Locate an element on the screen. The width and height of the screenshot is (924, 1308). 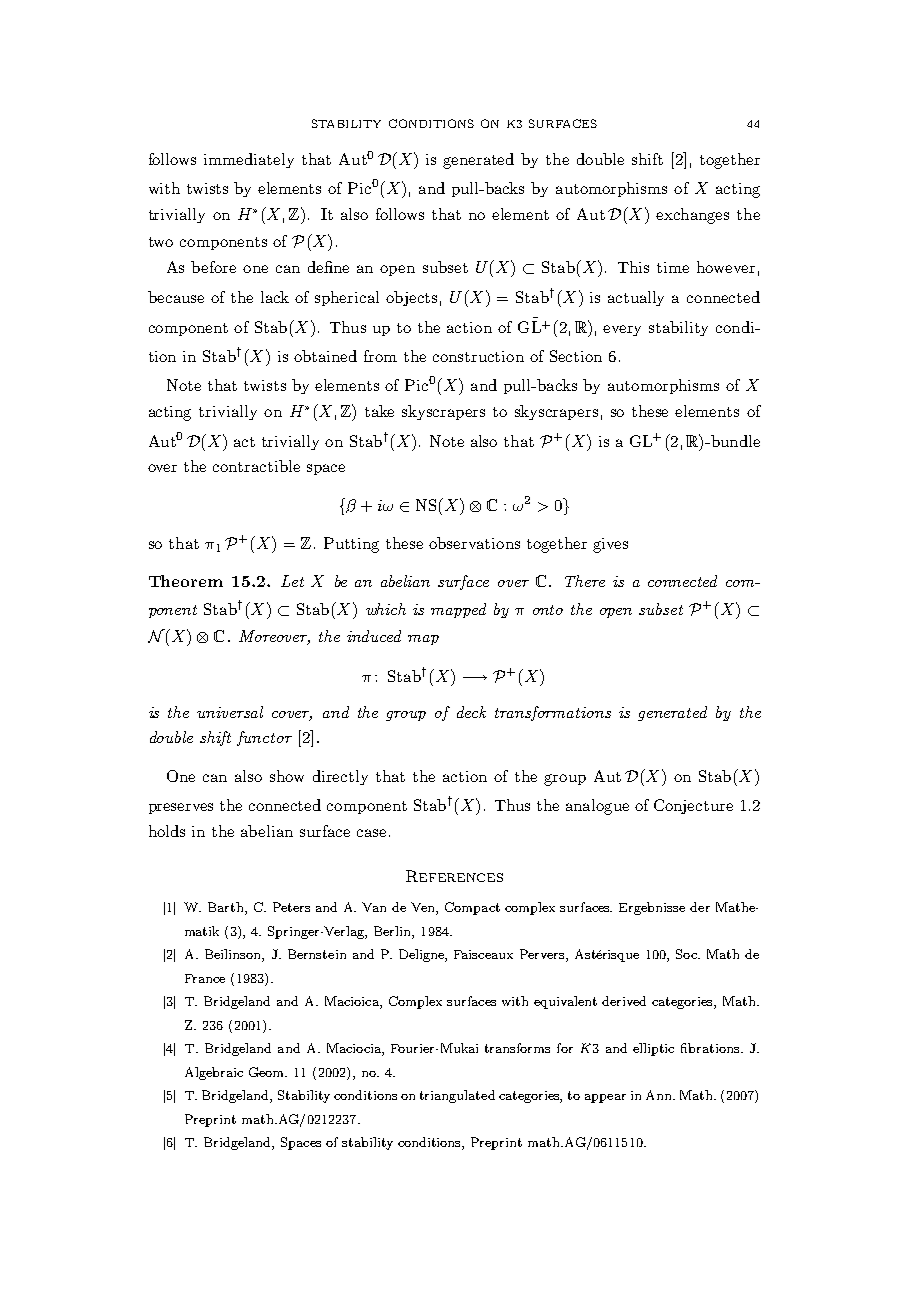
triangulated is located at coordinates (457, 1096).
